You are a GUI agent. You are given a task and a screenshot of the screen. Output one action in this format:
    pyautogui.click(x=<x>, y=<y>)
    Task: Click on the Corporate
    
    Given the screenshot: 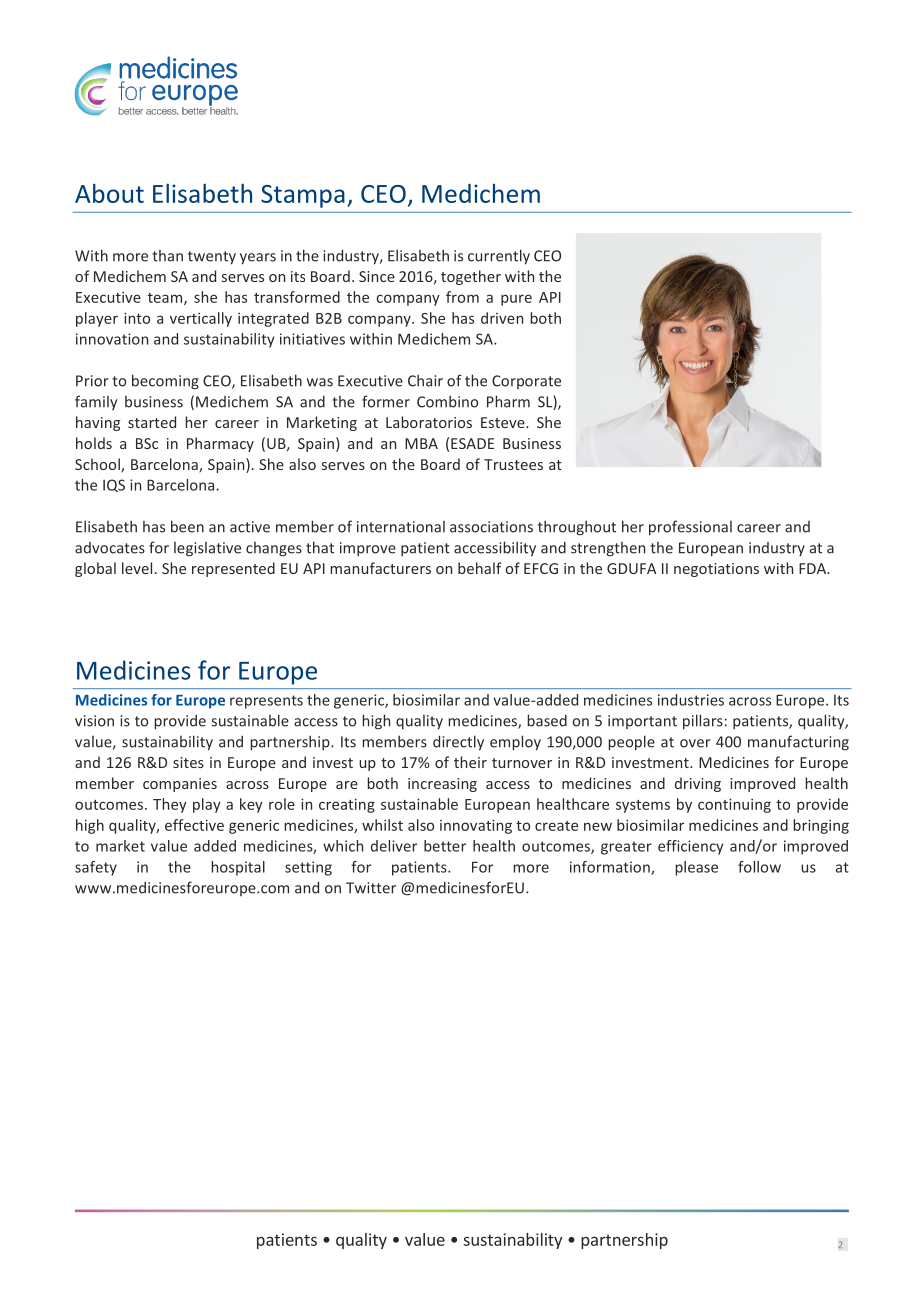 What is the action you would take?
    pyautogui.click(x=526, y=382)
